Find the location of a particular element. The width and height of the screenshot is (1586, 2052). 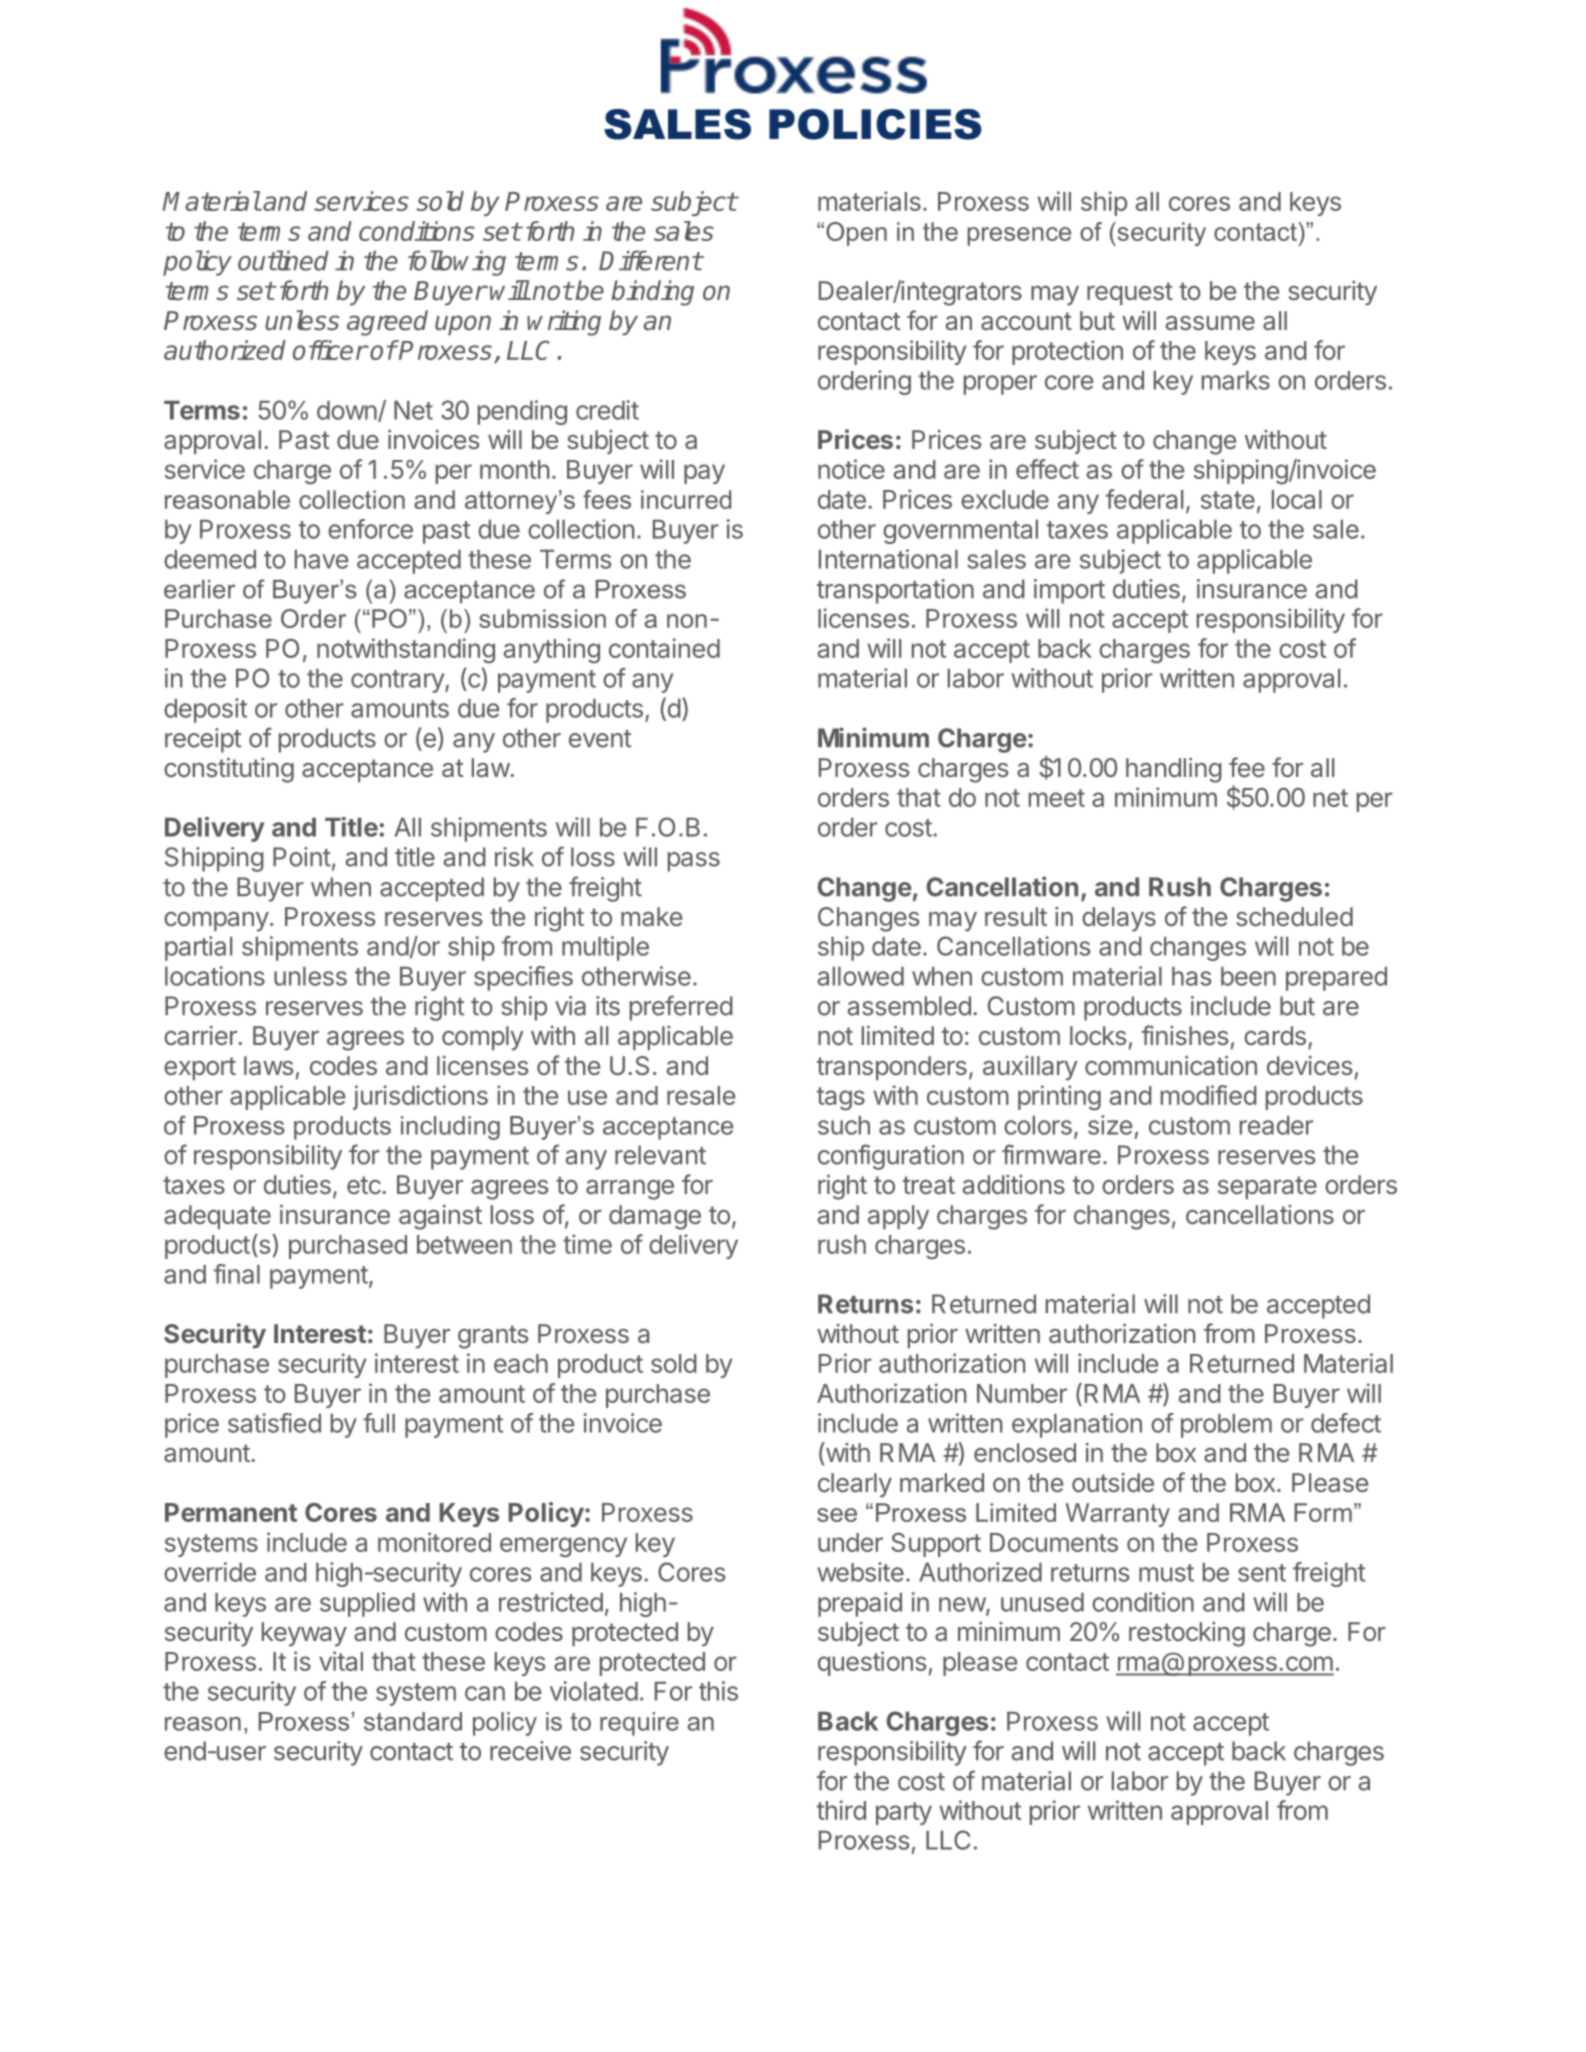

Open is located at coordinates (856, 234).
